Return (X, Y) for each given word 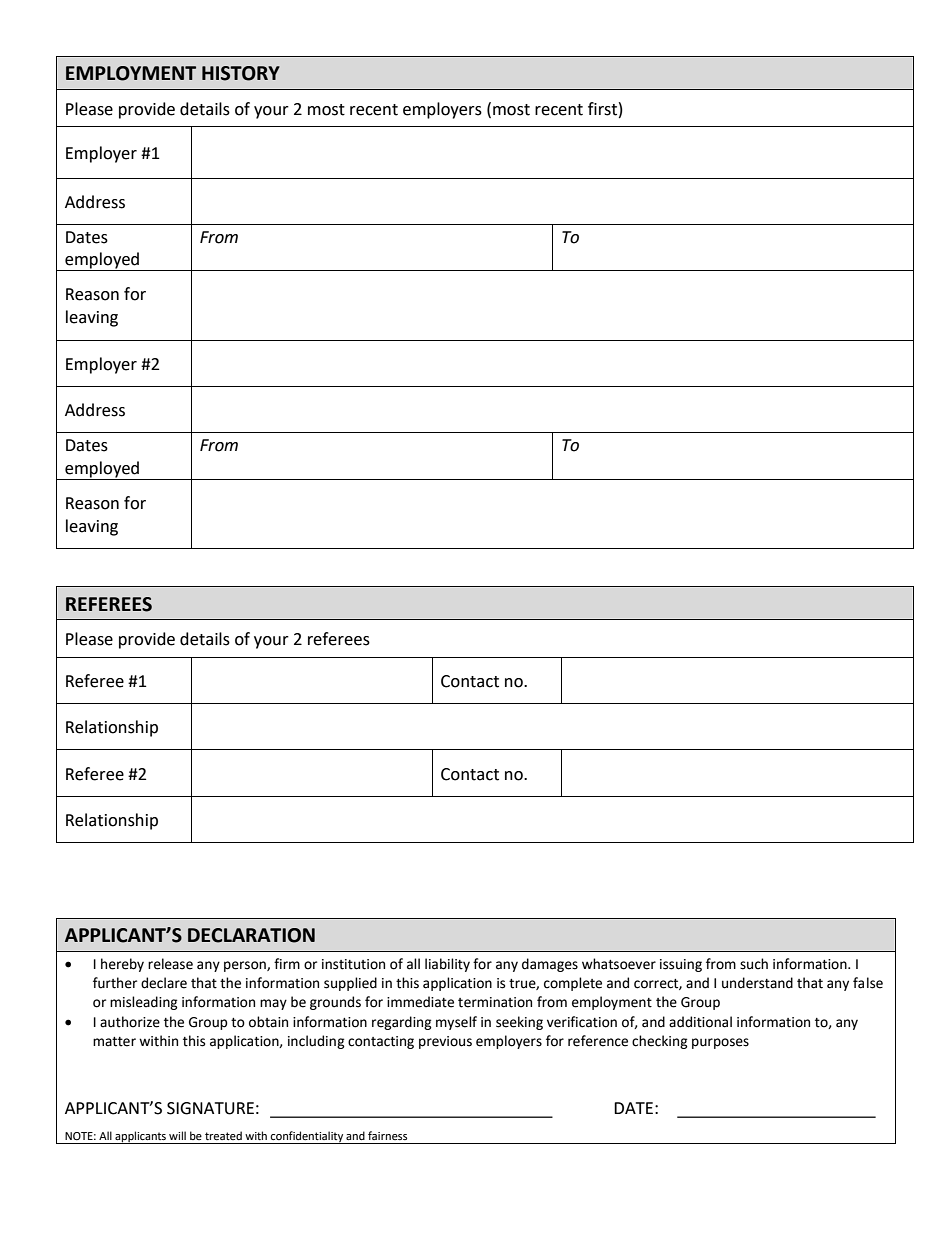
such (754, 964)
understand (757, 983)
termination (495, 1002)
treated (223, 1136)
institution (353, 964)
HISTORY (241, 73)
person (246, 966)
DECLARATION (251, 935)
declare (164, 983)
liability (447, 965)
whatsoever (619, 964)
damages (550, 965)
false (868, 983)
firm (287, 963)
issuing (681, 965)
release (170, 964)
